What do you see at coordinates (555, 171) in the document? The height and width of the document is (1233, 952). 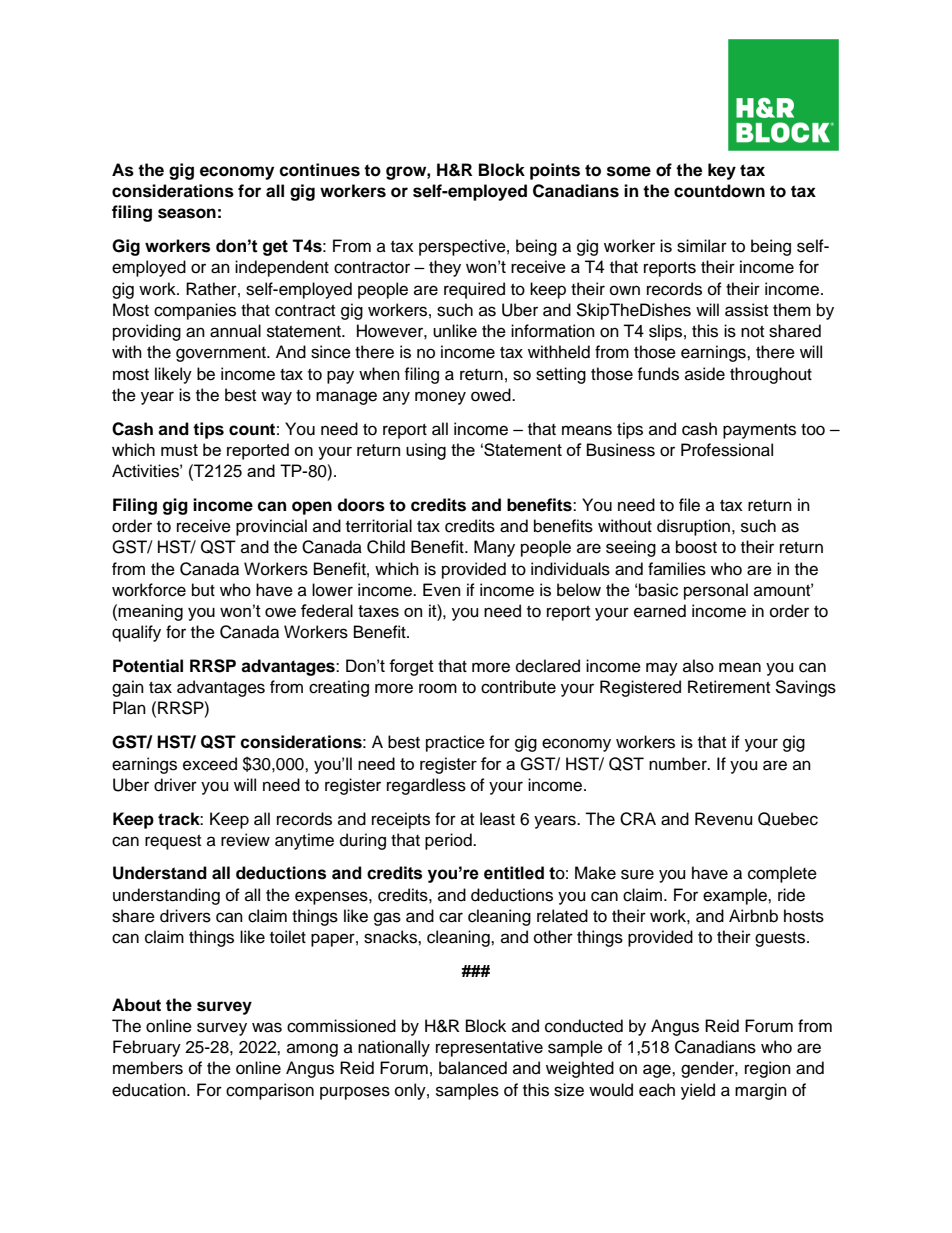 I see `points` at bounding box center [555, 171].
